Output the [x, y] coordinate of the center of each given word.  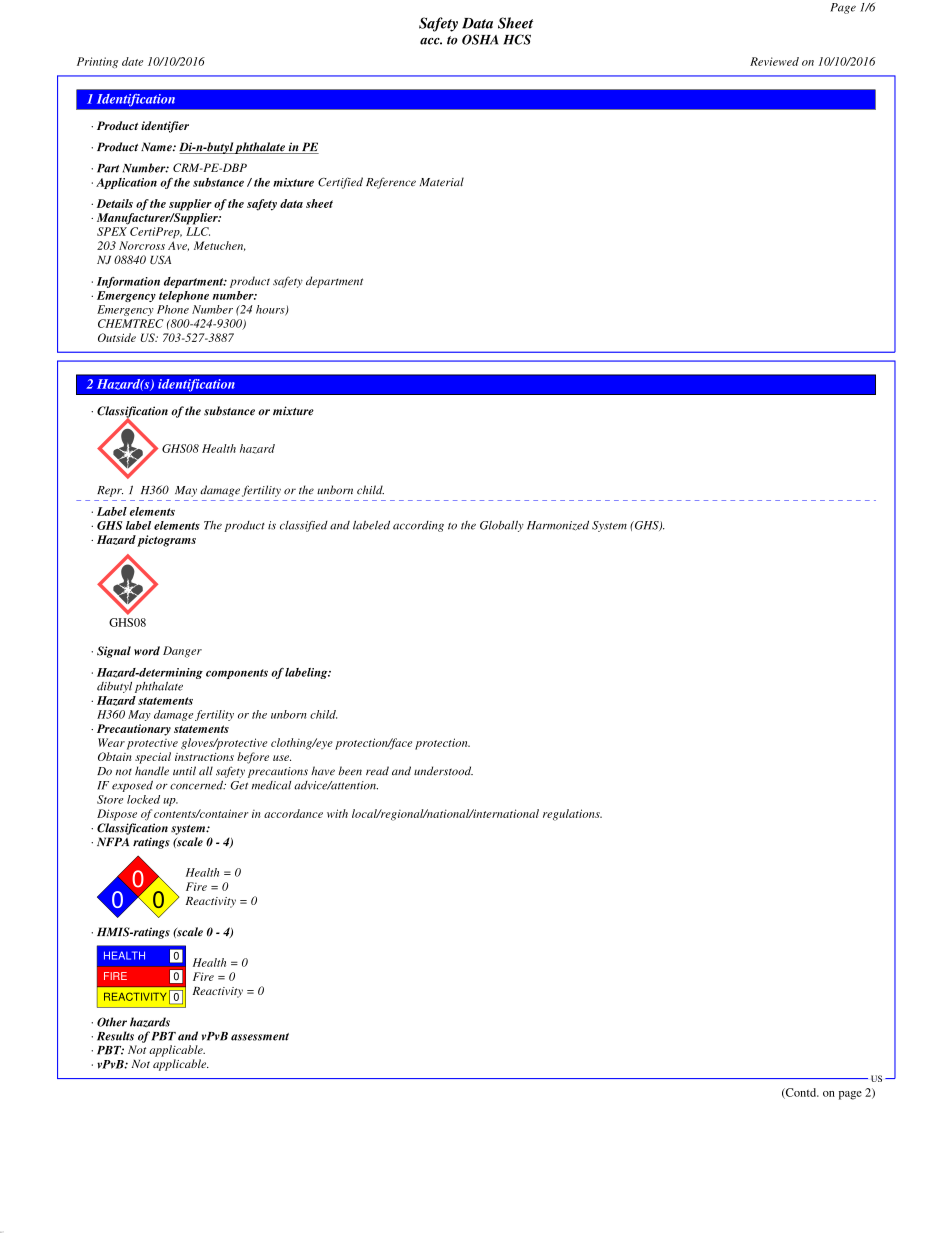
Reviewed [774, 61]
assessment [260, 1037]
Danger [182, 652]
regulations [572, 815]
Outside [117, 337]
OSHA [480, 39]
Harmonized [558, 526]
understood [443, 771]
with [337, 813]
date [132, 61]
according [418, 526]
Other [112, 1022]
